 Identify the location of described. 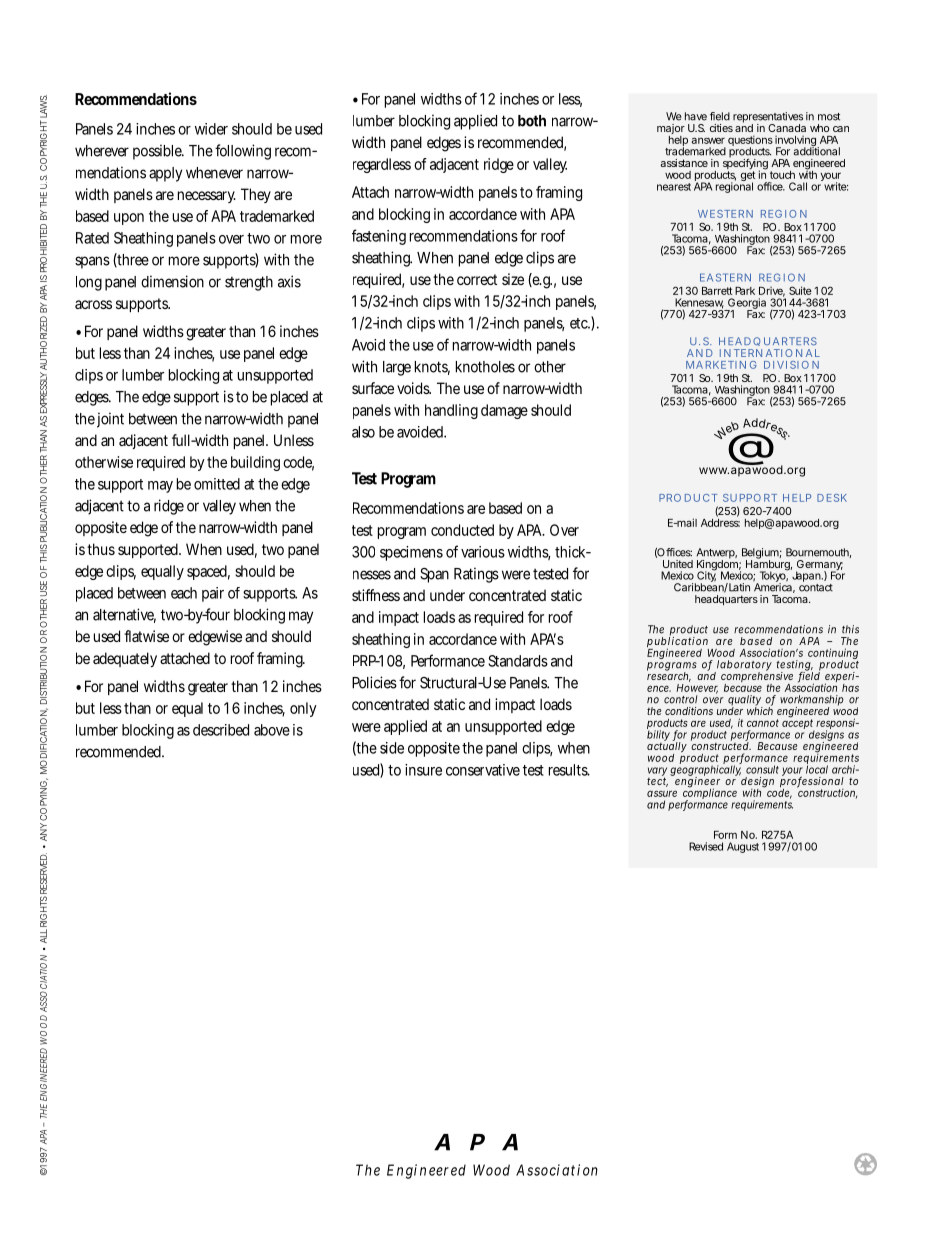
(221, 730).
